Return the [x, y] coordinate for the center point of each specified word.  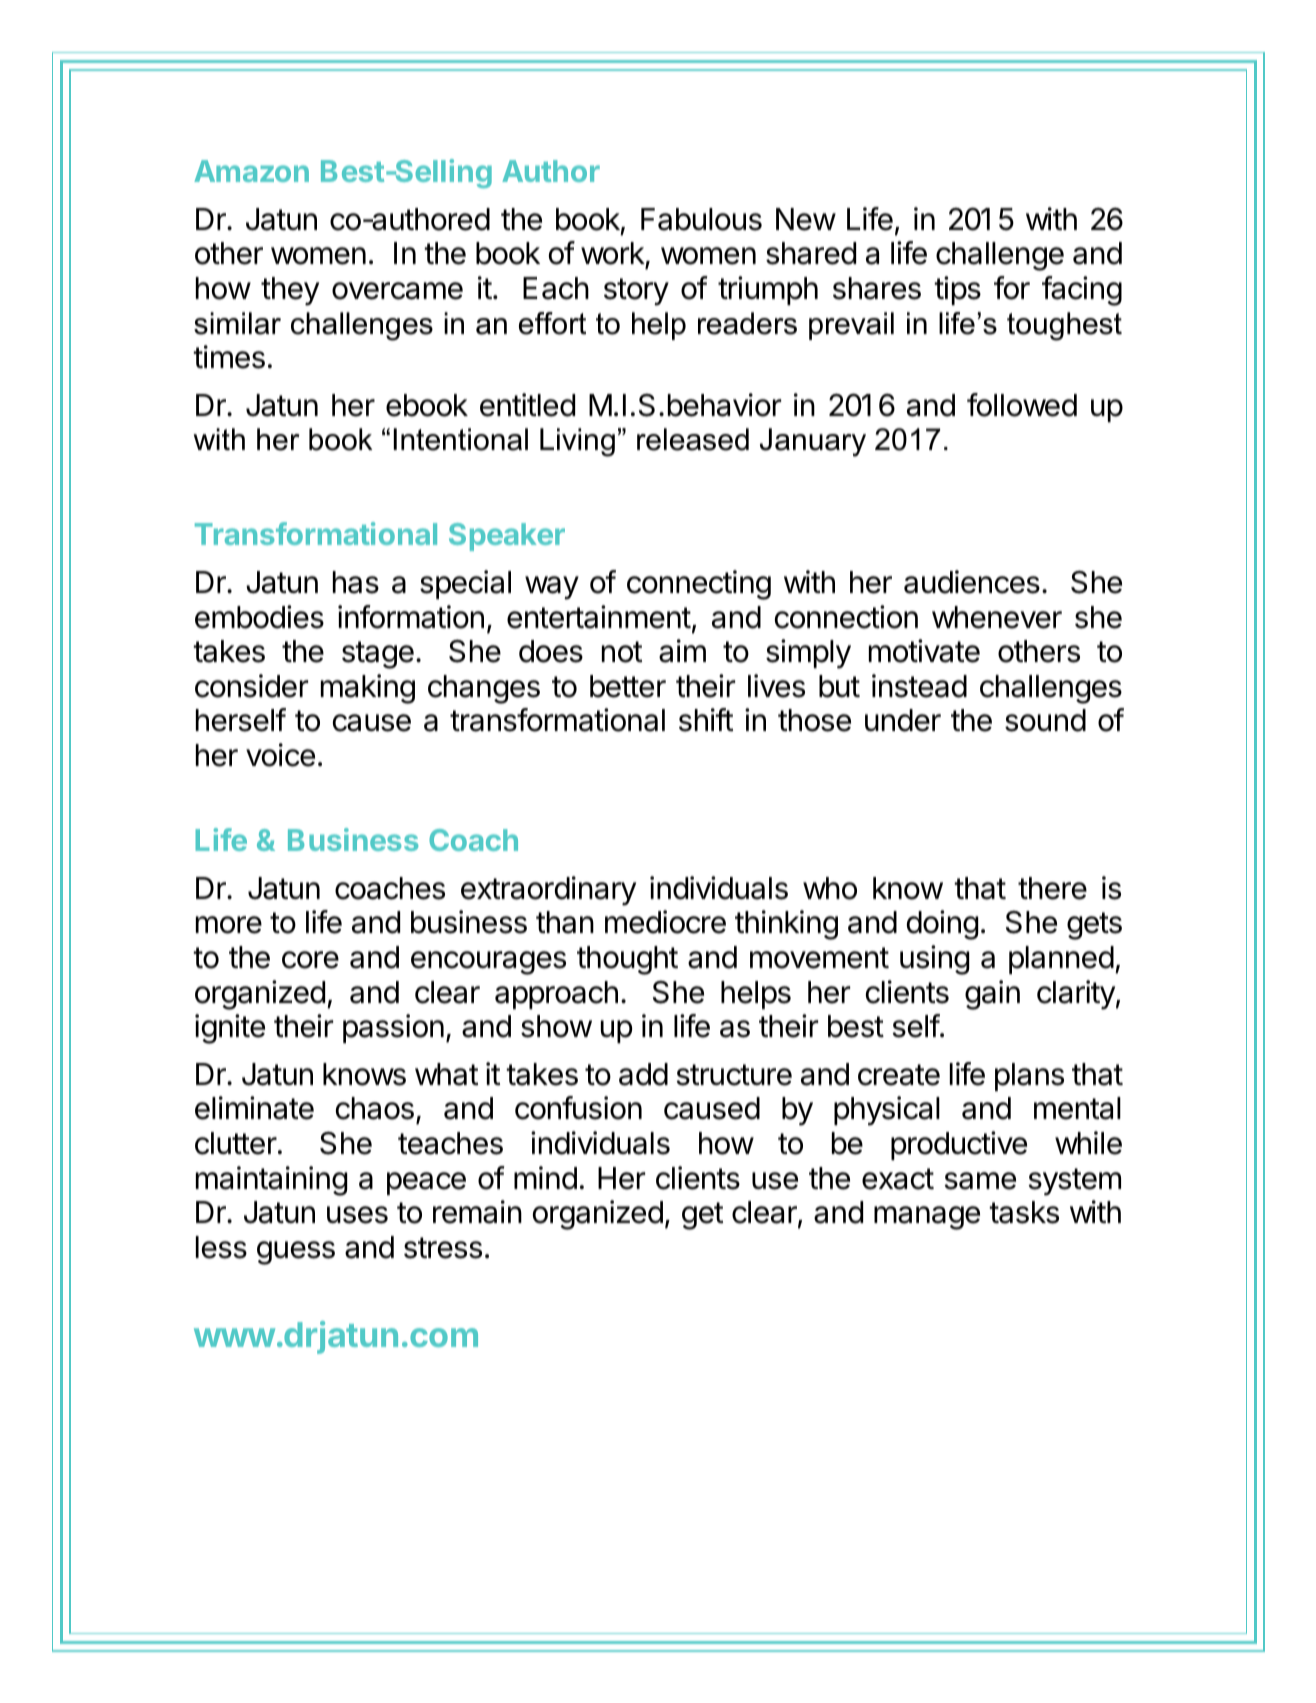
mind [545, 1178]
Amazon [251, 171]
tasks [1024, 1212]
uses [357, 1215]
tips [957, 290]
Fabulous [701, 219]
